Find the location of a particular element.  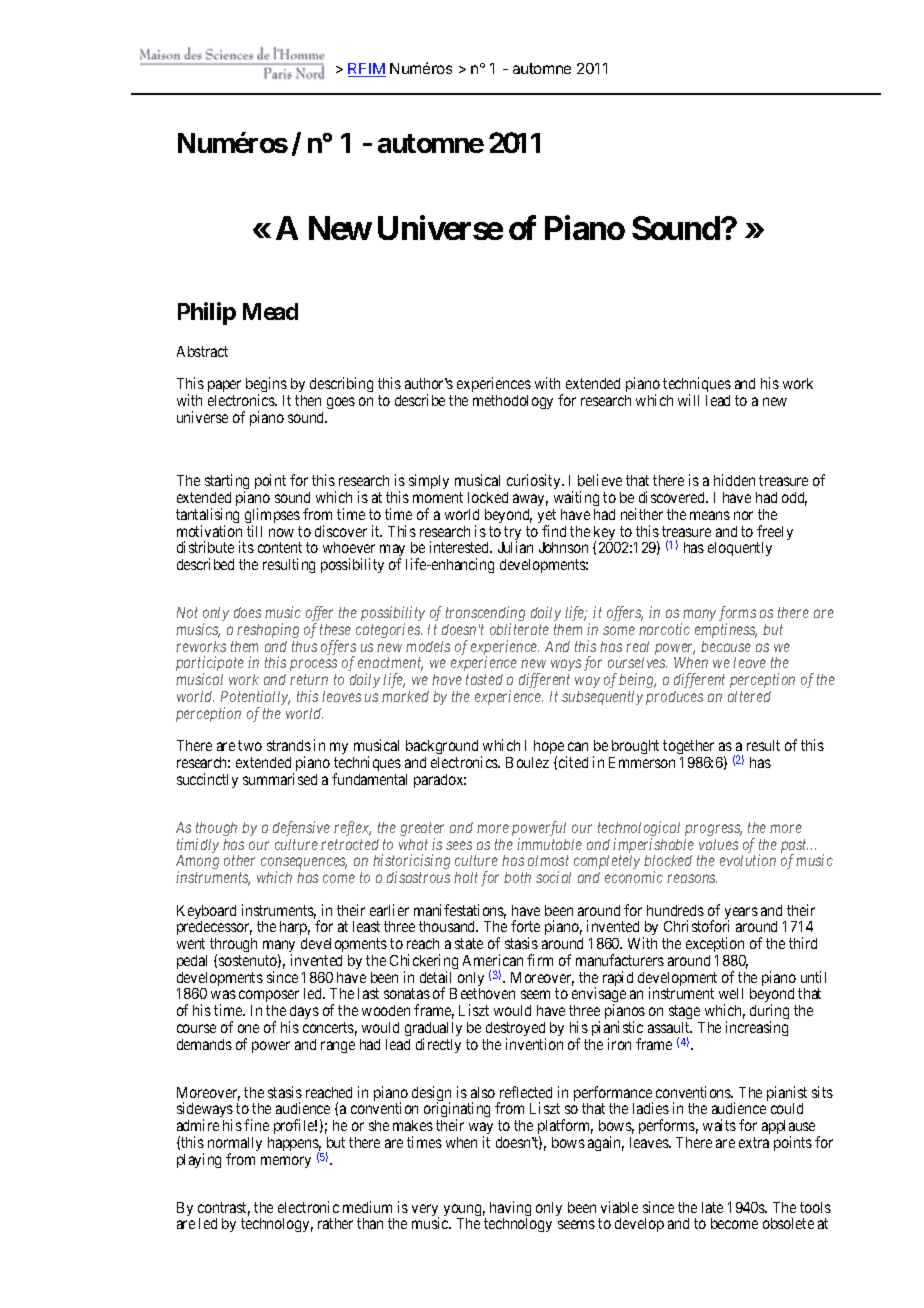

emptiness is located at coordinates (726, 630).
